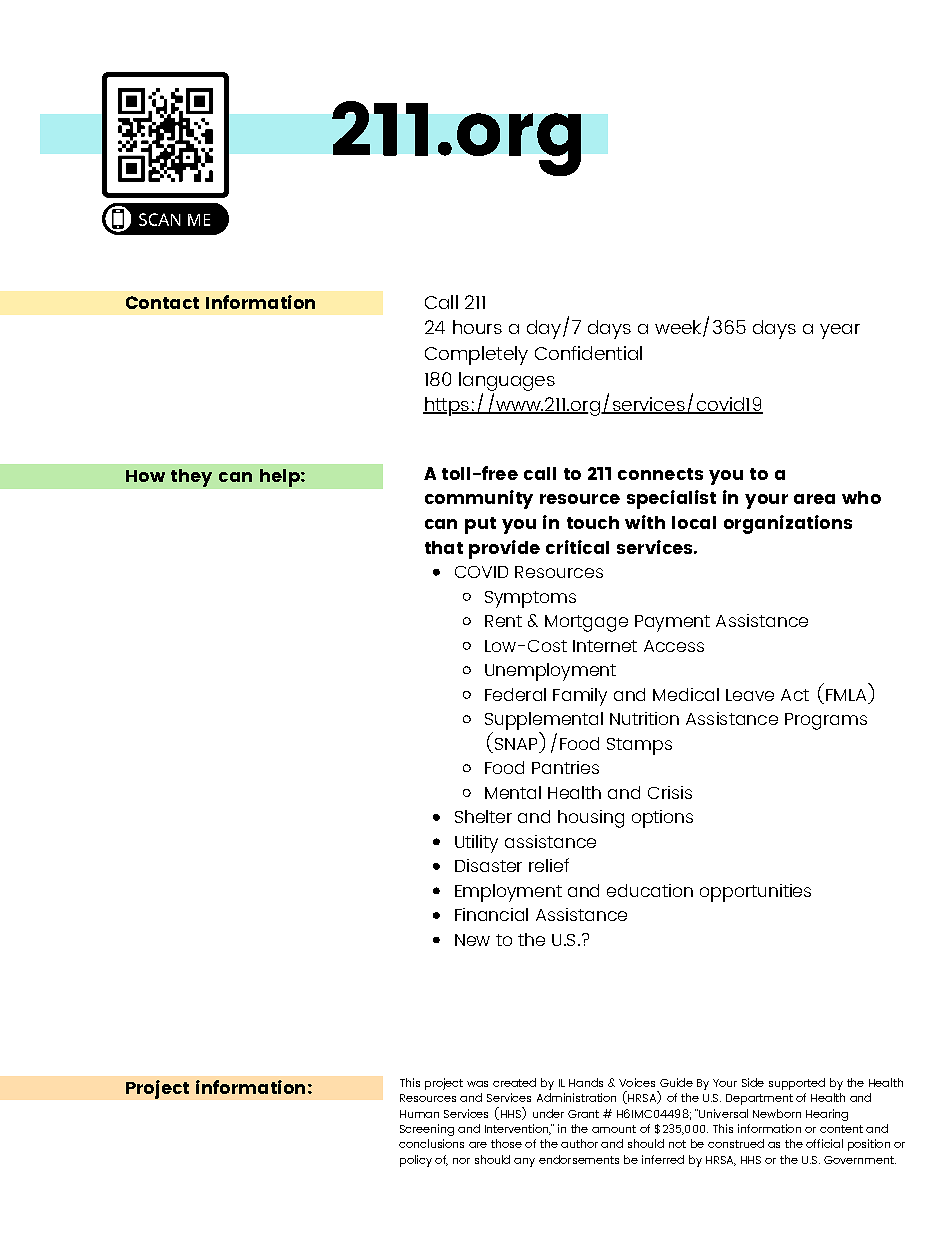  I want to click on those, so click(506, 1143).
